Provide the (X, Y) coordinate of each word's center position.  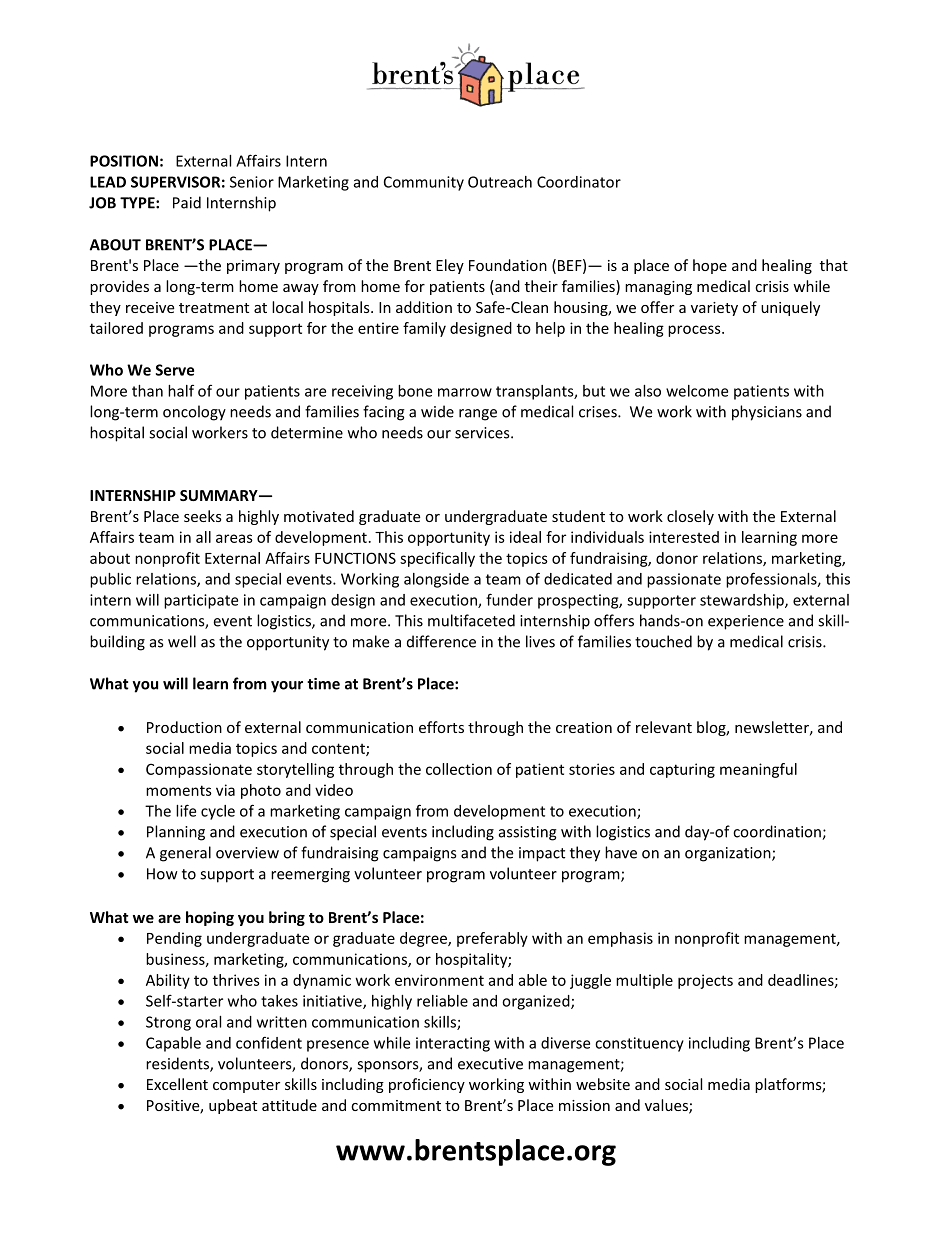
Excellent (177, 1084)
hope (710, 266)
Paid (187, 202)
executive (490, 1064)
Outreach (500, 182)
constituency (639, 1044)
